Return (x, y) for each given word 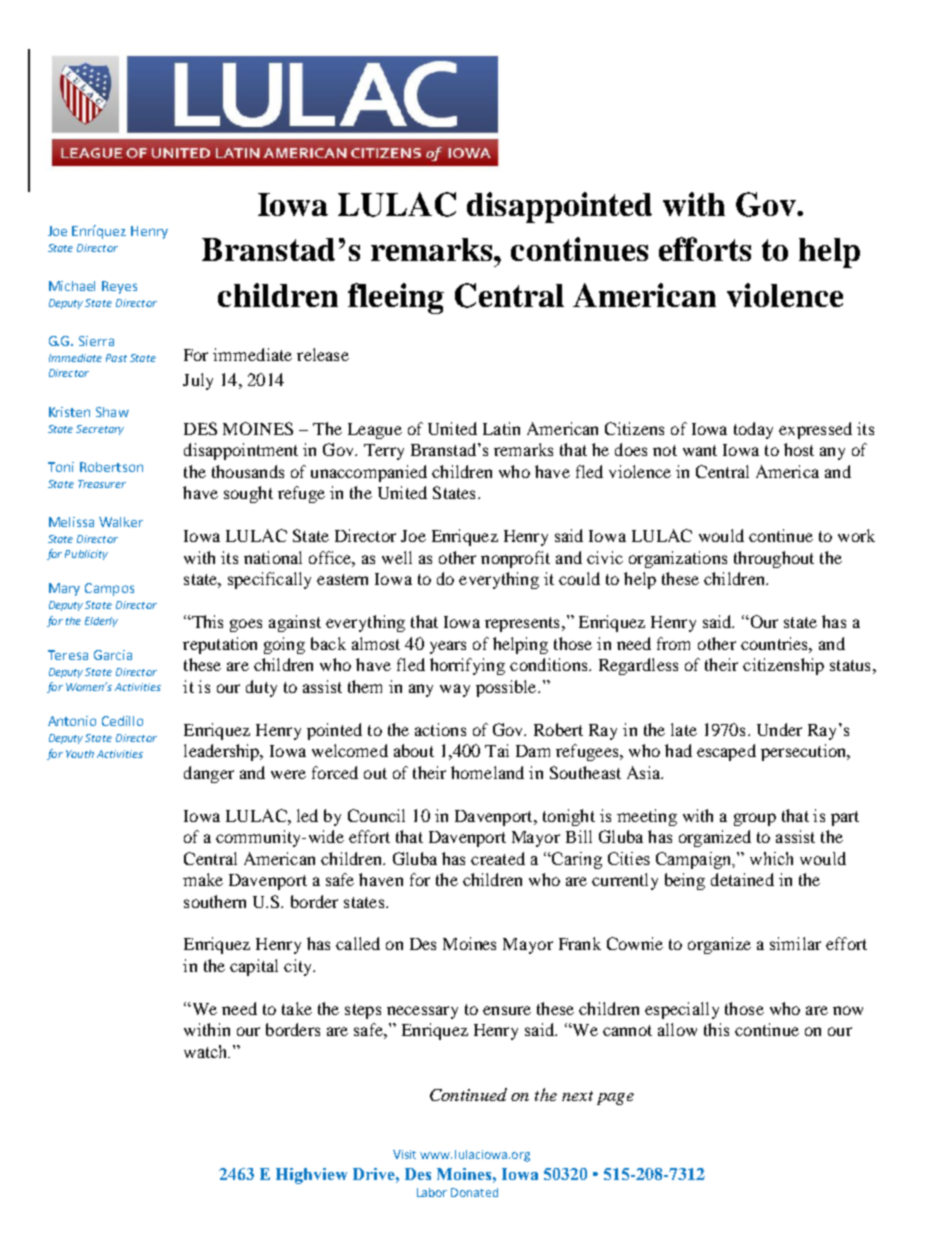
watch (207, 1051)
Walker (121, 522)
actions (440, 729)
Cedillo (122, 721)
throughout (774, 559)
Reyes (119, 287)
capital (254, 967)
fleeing (396, 298)
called (358, 943)
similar (795, 943)
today (753, 430)
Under (779, 729)
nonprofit (515, 559)
